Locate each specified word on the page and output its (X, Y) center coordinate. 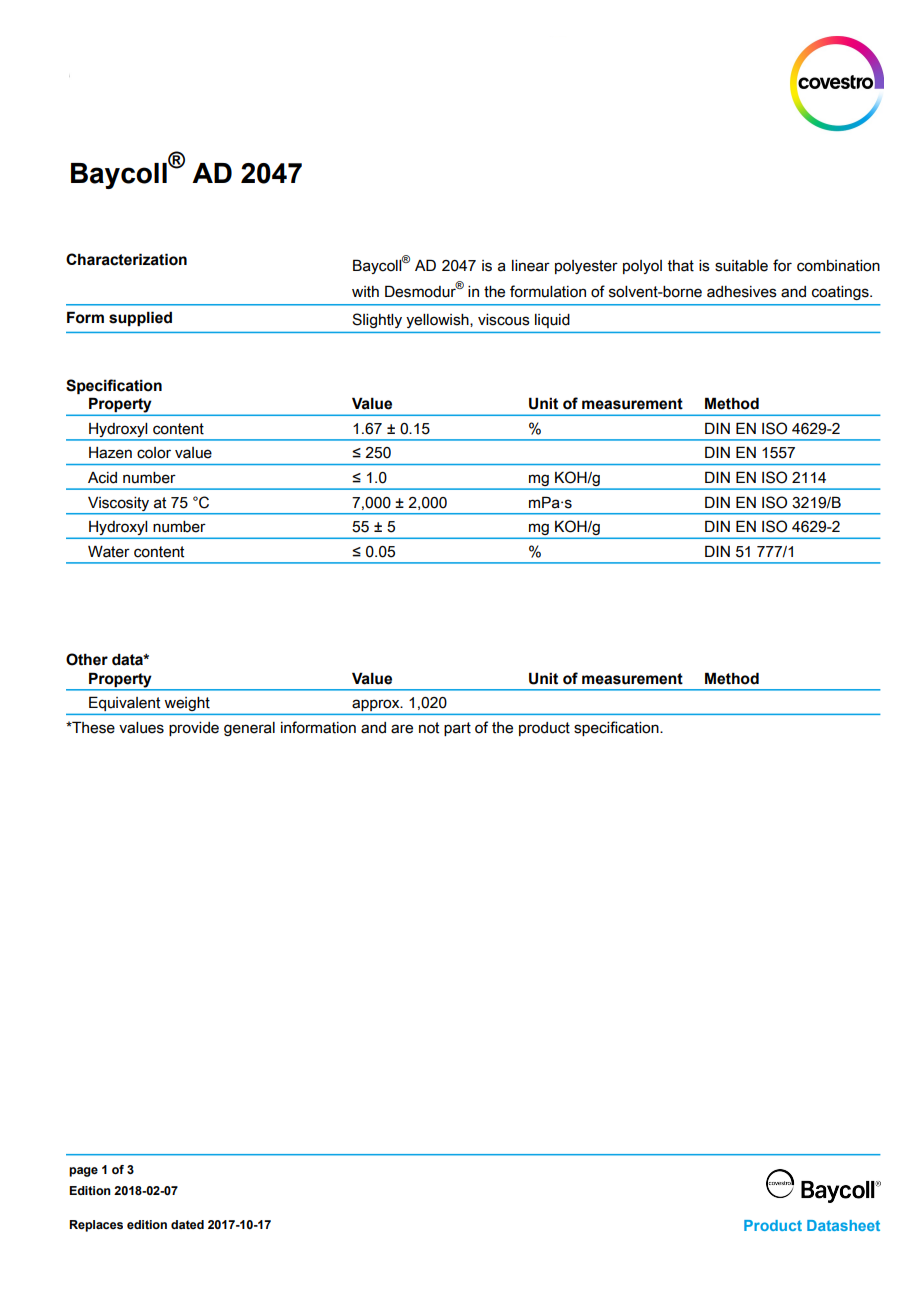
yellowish (438, 321)
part (457, 729)
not (429, 728)
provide (194, 729)
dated (187, 1224)
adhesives (742, 292)
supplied (140, 318)
